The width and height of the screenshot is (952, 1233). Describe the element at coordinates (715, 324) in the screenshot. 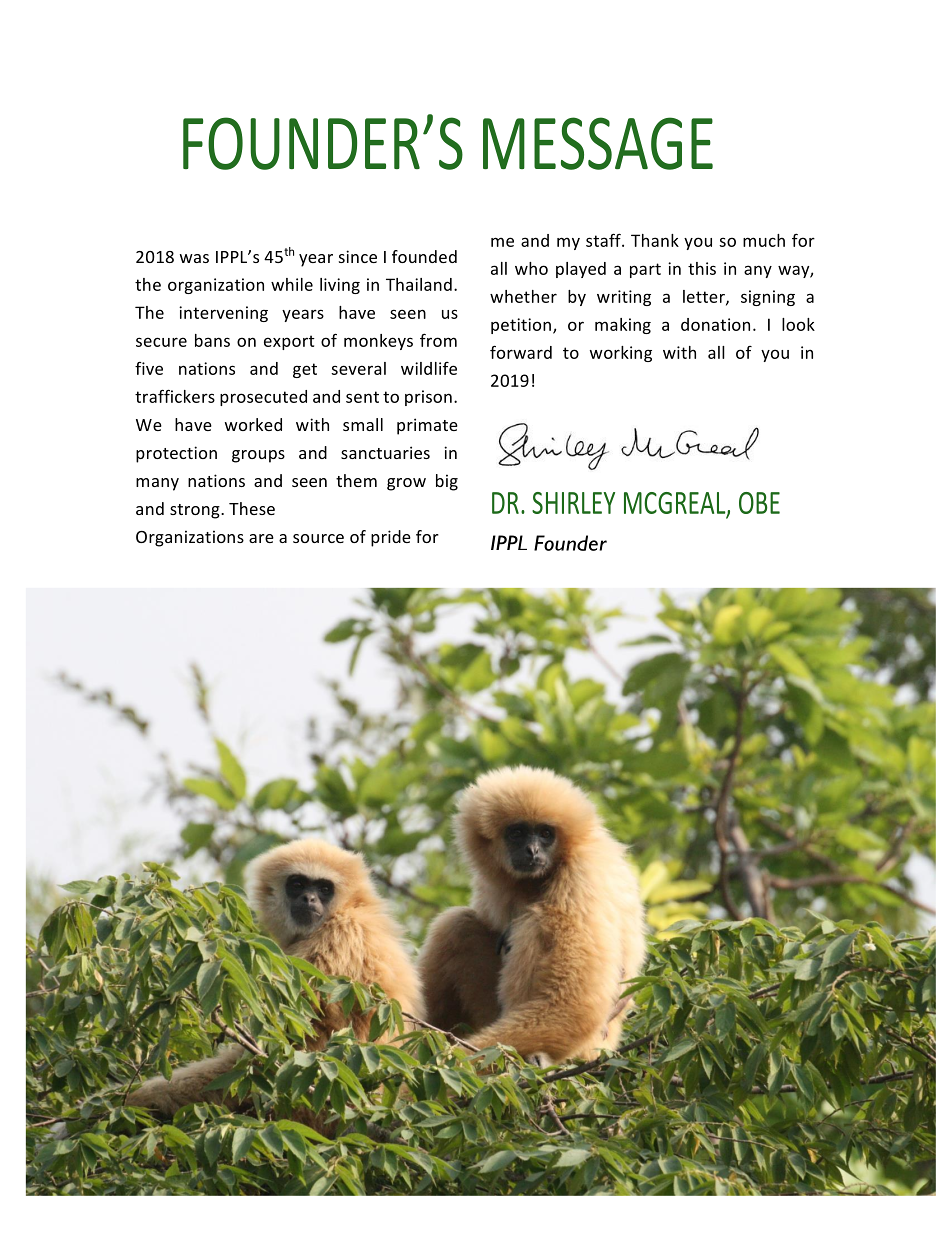

I see `donation` at that location.
